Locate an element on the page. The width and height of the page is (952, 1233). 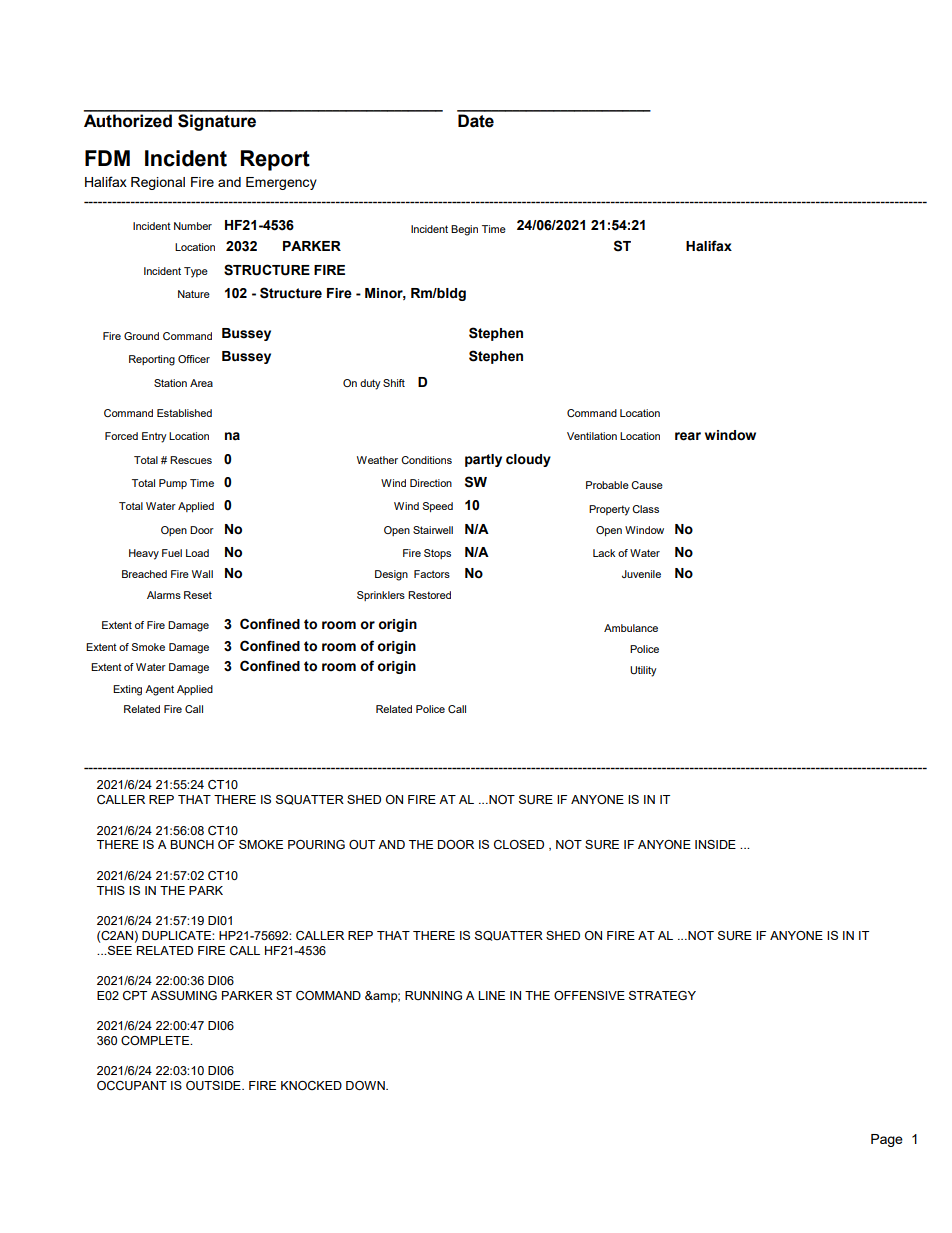
Regional is located at coordinates (158, 183).
